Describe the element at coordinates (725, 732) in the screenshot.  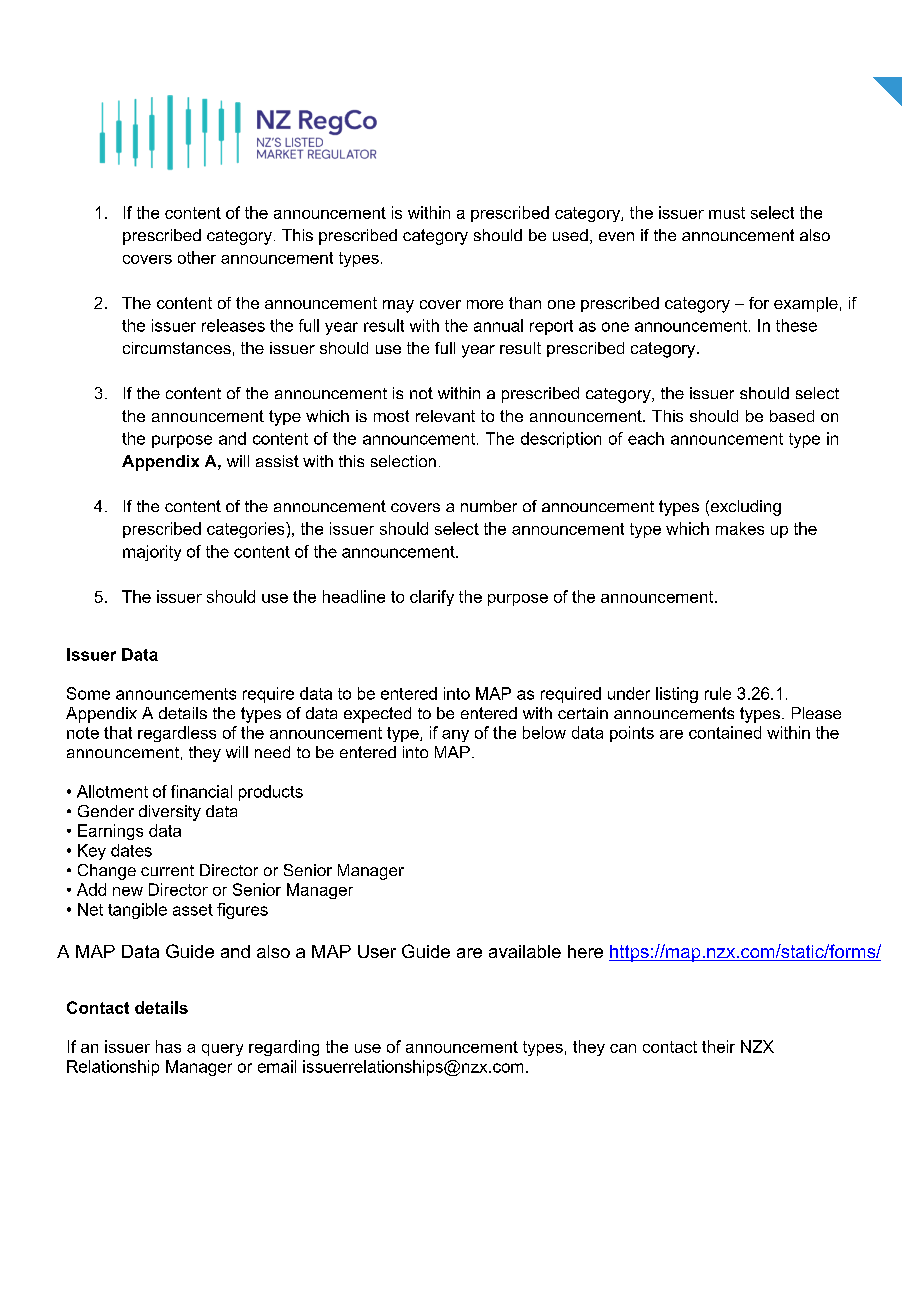
I see `contained` at that location.
